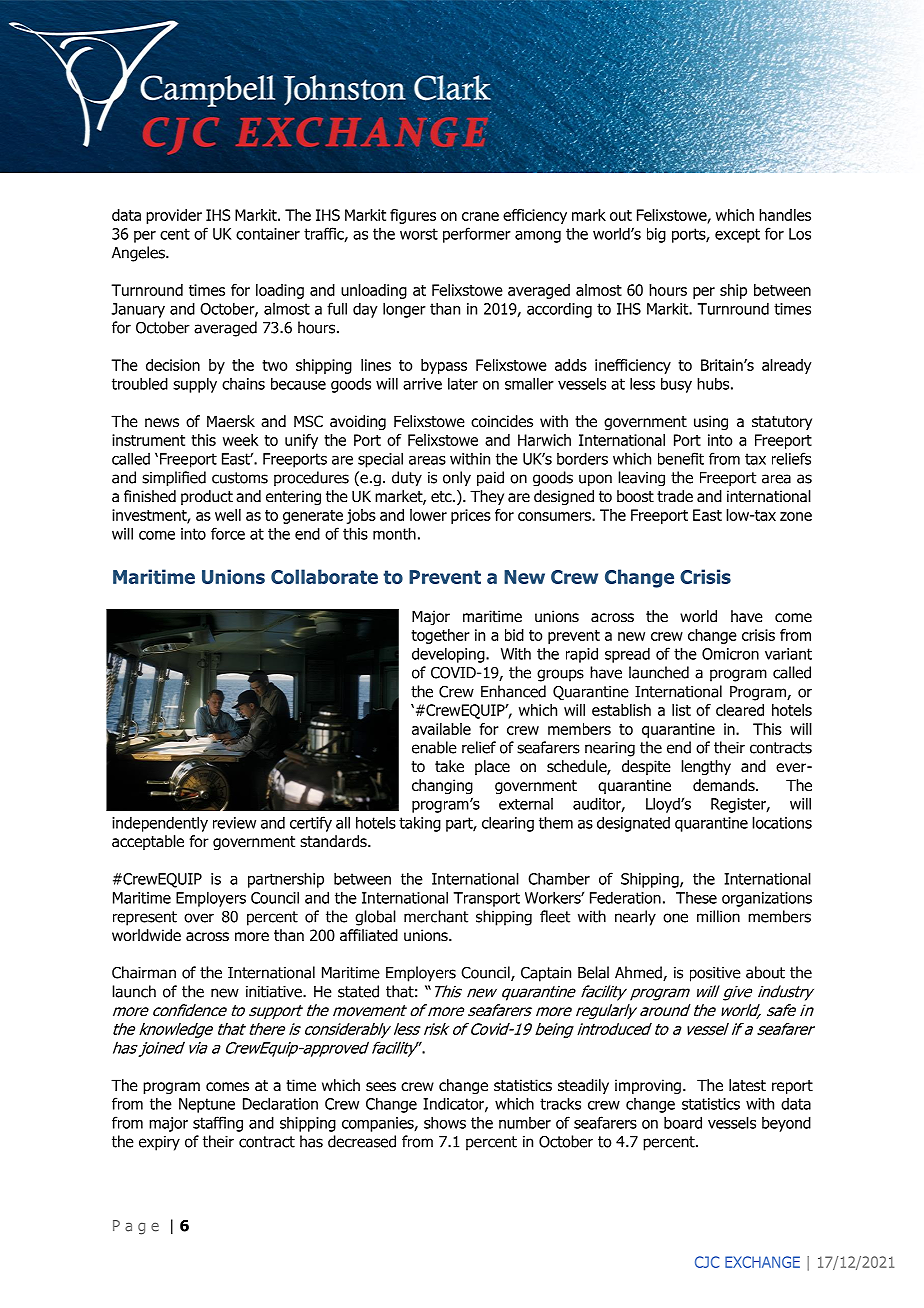 This screenshot has width=924, height=1308. Describe the element at coordinates (737, 235) in the screenshot. I see `except` at that location.
